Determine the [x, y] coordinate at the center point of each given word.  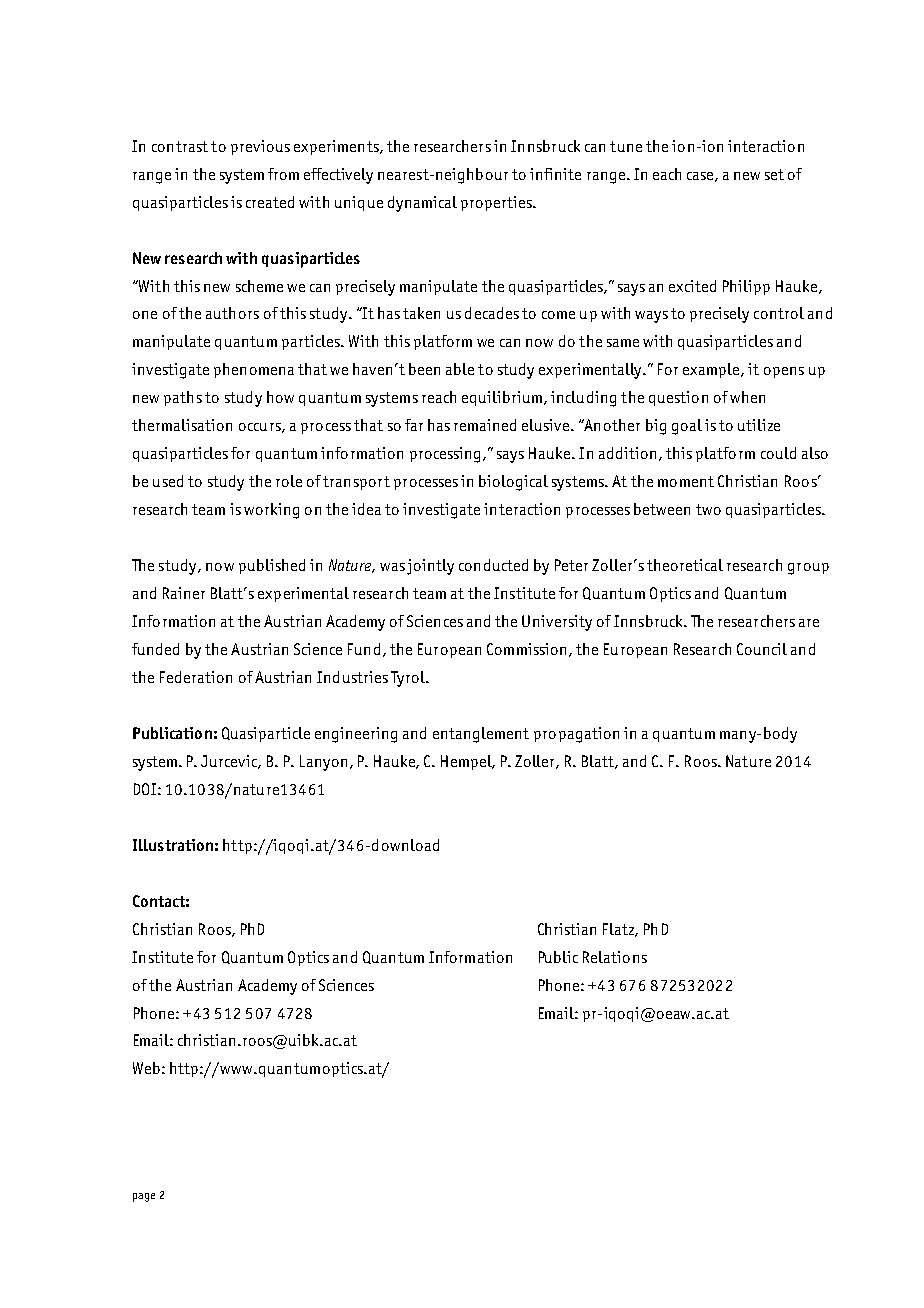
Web [146, 1068]
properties [498, 203]
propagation [576, 735]
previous [260, 147]
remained [485, 425]
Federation [196, 677]
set [774, 174]
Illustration [173, 845]
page [144, 1197]
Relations [615, 957]
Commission [526, 649]
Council [762, 649]
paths [183, 398]
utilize [759, 425]
